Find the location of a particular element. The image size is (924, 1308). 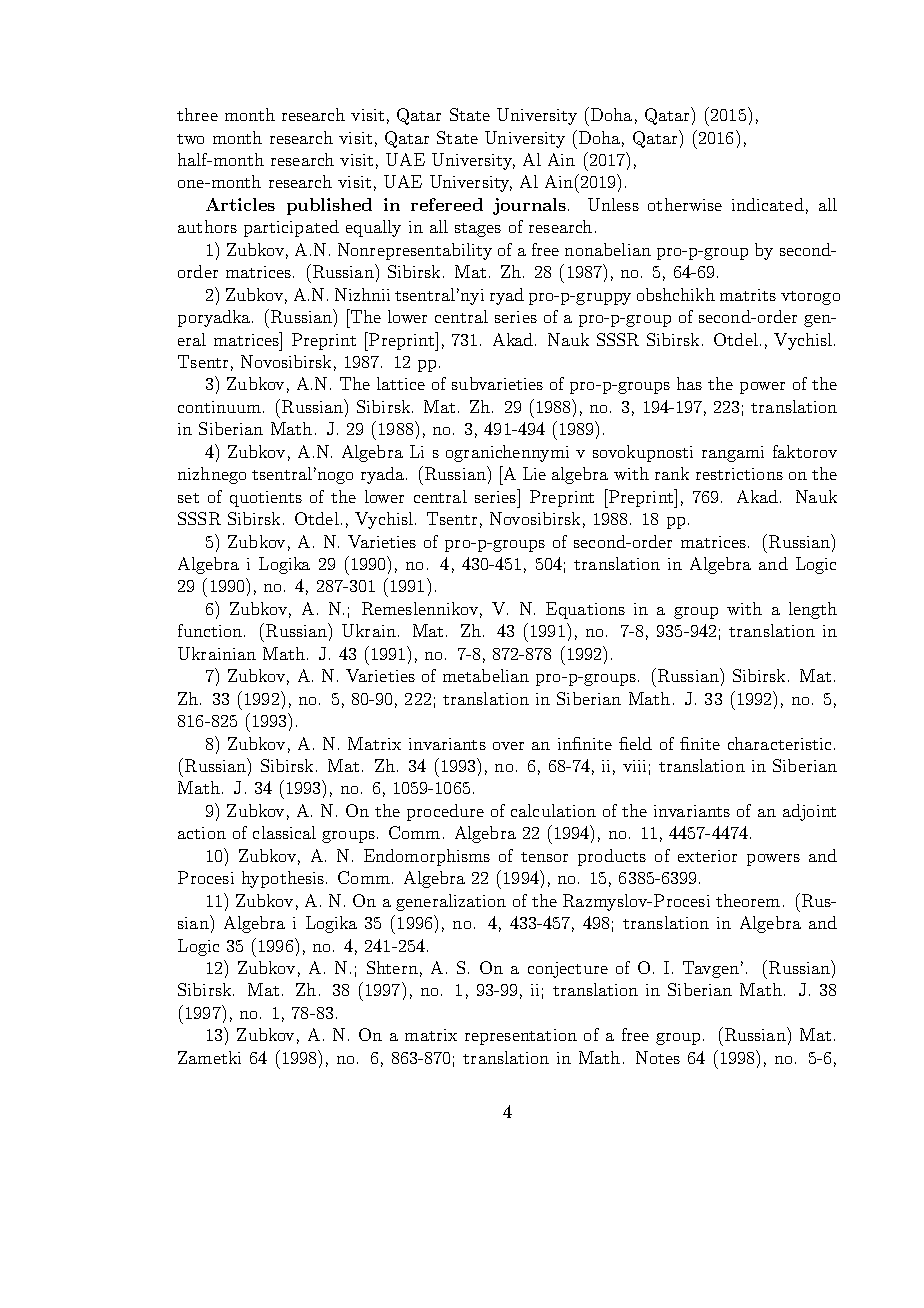

function is located at coordinates (211, 630).
